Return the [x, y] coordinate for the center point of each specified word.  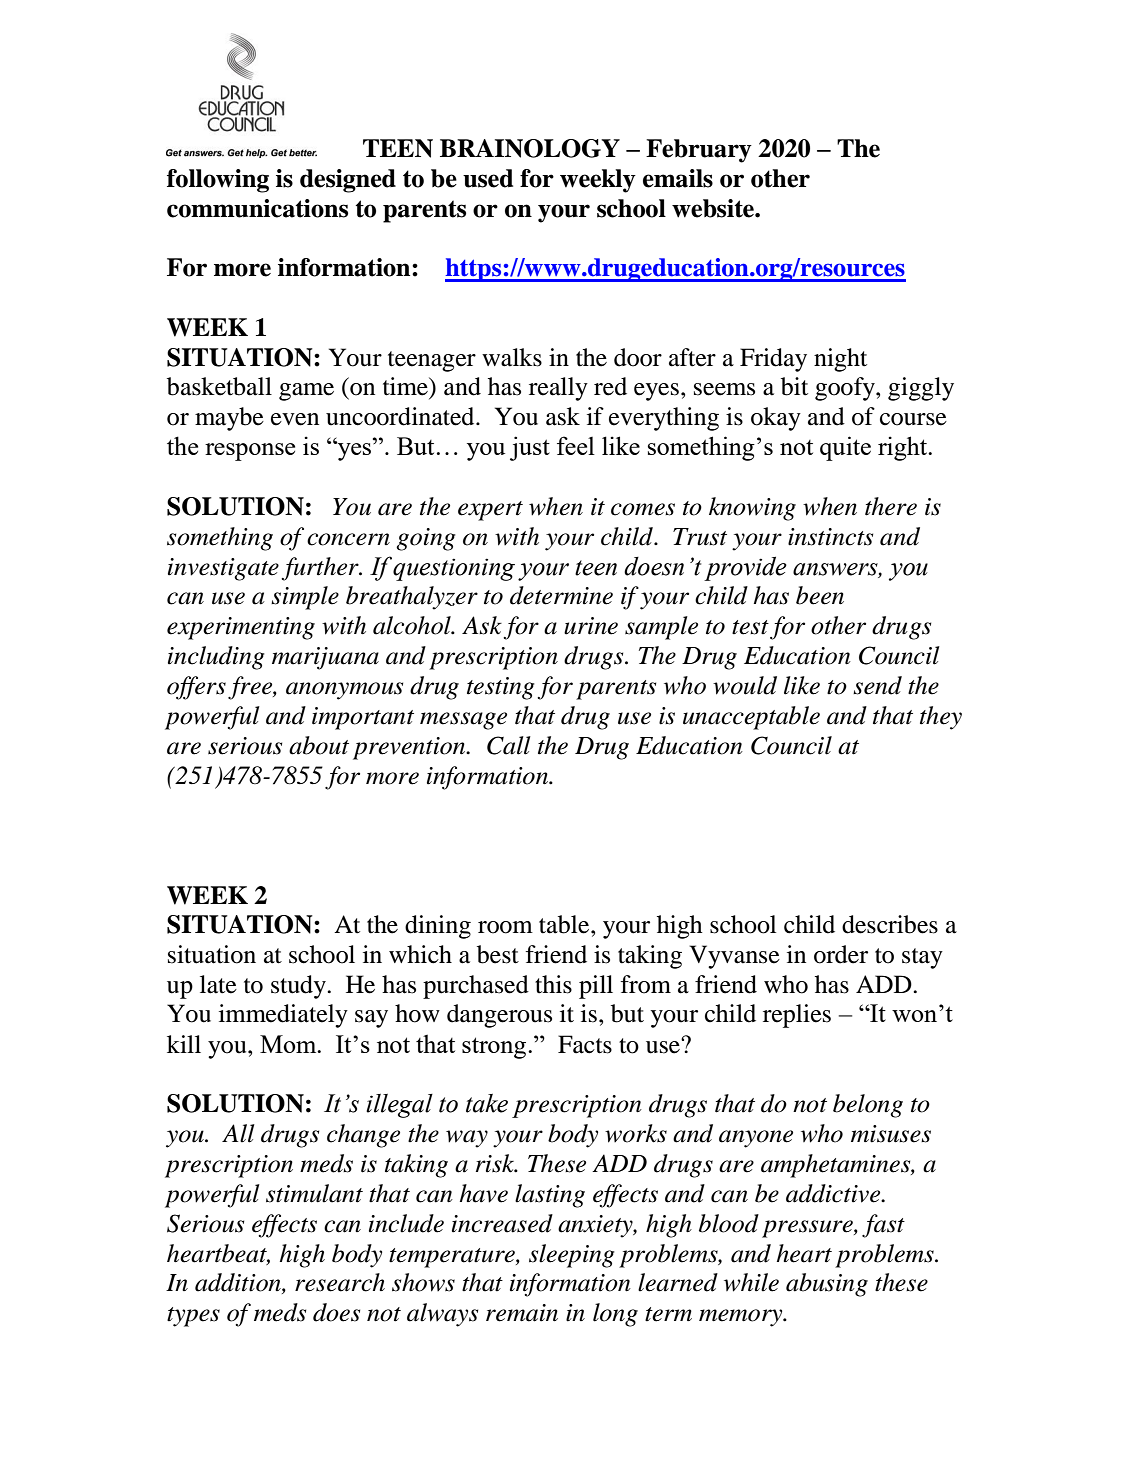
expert [490, 511]
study [299, 987]
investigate [223, 569]
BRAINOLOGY [530, 148]
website [714, 208]
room [505, 927]
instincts [830, 537]
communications [257, 208]
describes [890, 924]
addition [239, 1283]
